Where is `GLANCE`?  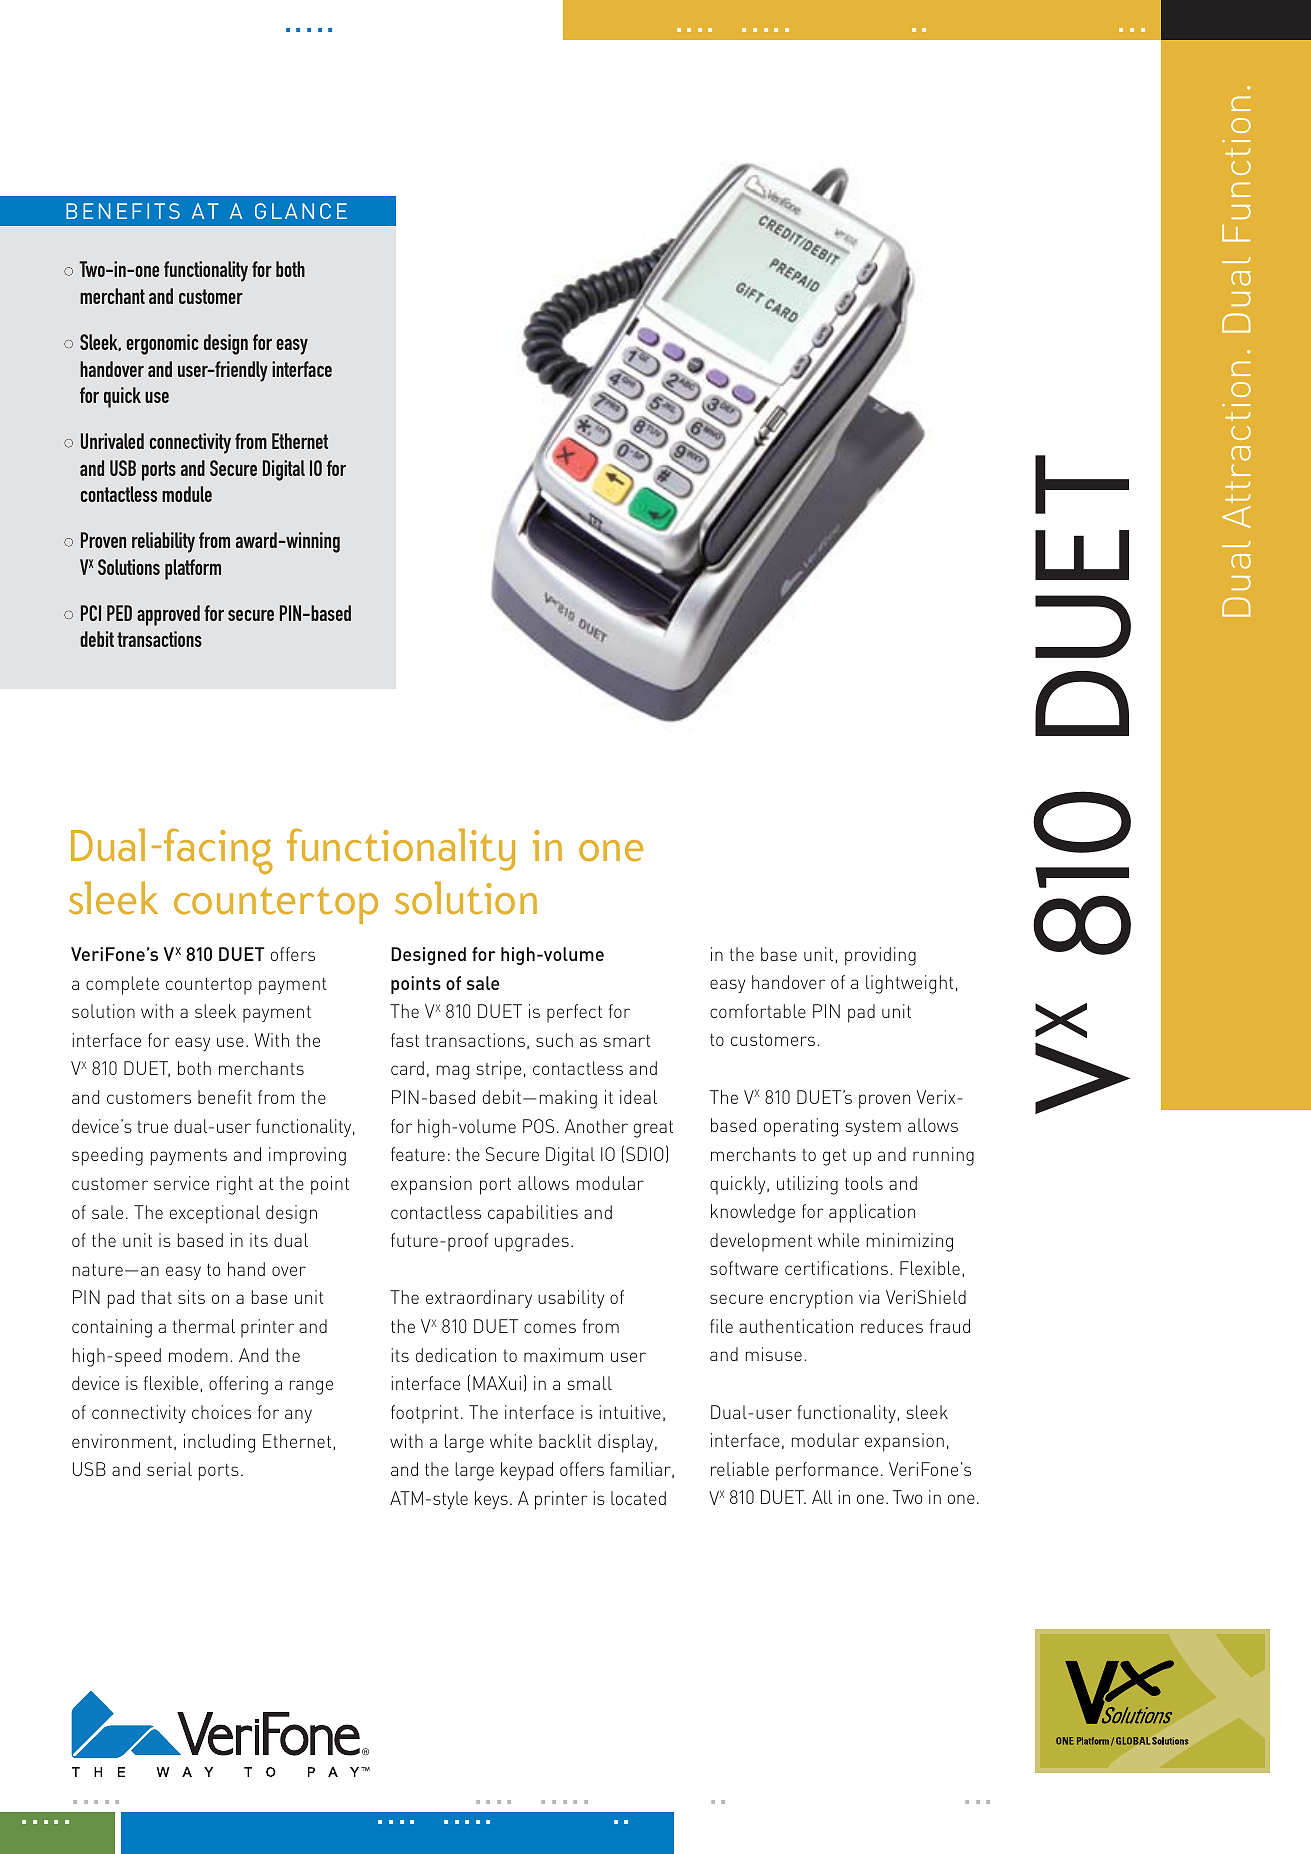
GLANCE is located at coordinates (301, 211).
